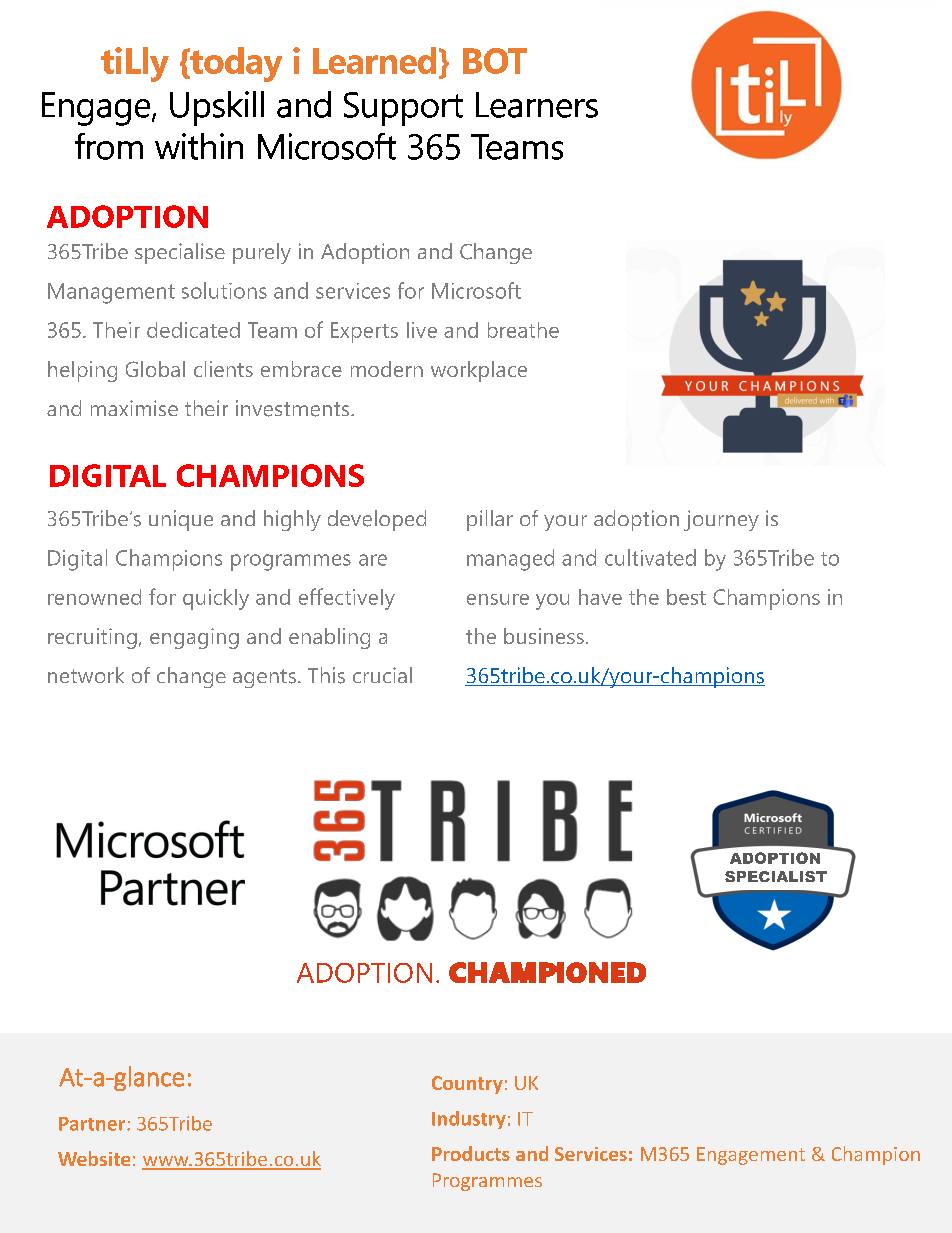 The image size is (952, 1233). What do you see at coordinates (469, 1120) in the screenshot?
I see `Industry` at bounding box center [469, 1120].
